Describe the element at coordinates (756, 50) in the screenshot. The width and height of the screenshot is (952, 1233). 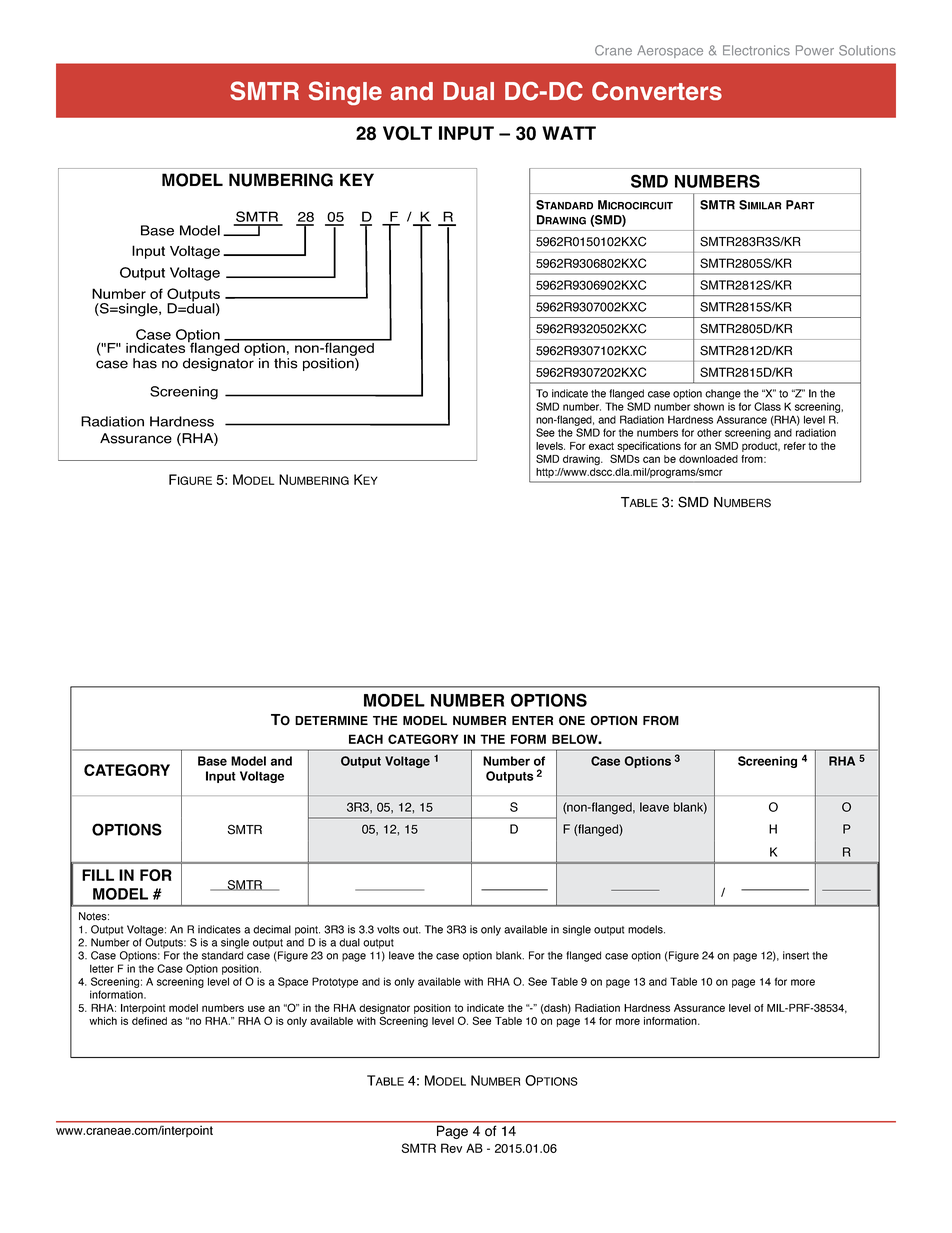
I see `Electronics` at that location.
